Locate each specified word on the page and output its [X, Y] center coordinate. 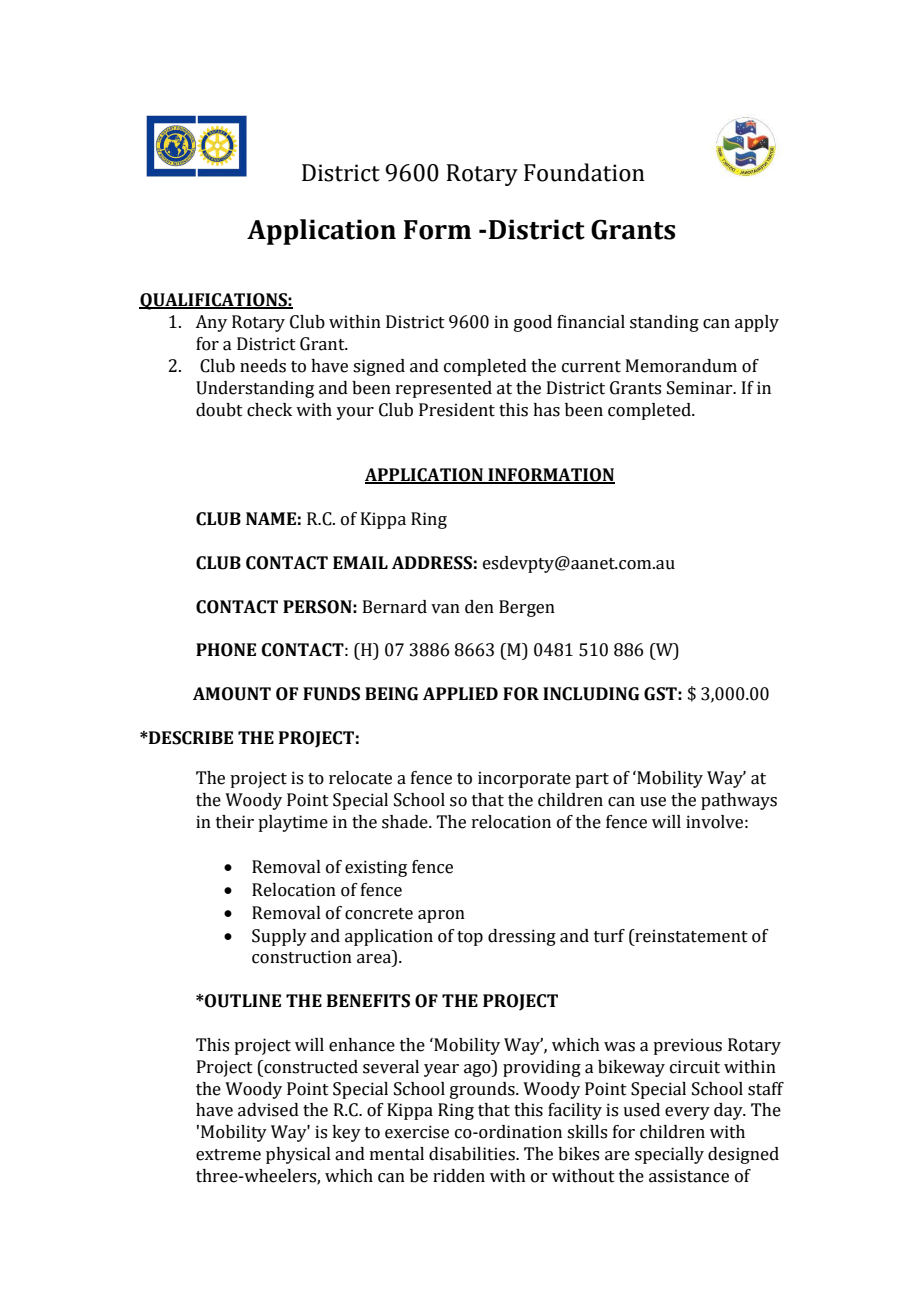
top [470, 938]
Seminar [701, 388]
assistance [689, 1176]
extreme [228, 1155]
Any [211, 323]
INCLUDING [591, 694]
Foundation [584, 172]
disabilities [473, 1154]
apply [757, 323]
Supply [279, 937]
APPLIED [460, 693]
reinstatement [690, 936]
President [457, 410]
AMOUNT [232, 694]
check [269, 410]
